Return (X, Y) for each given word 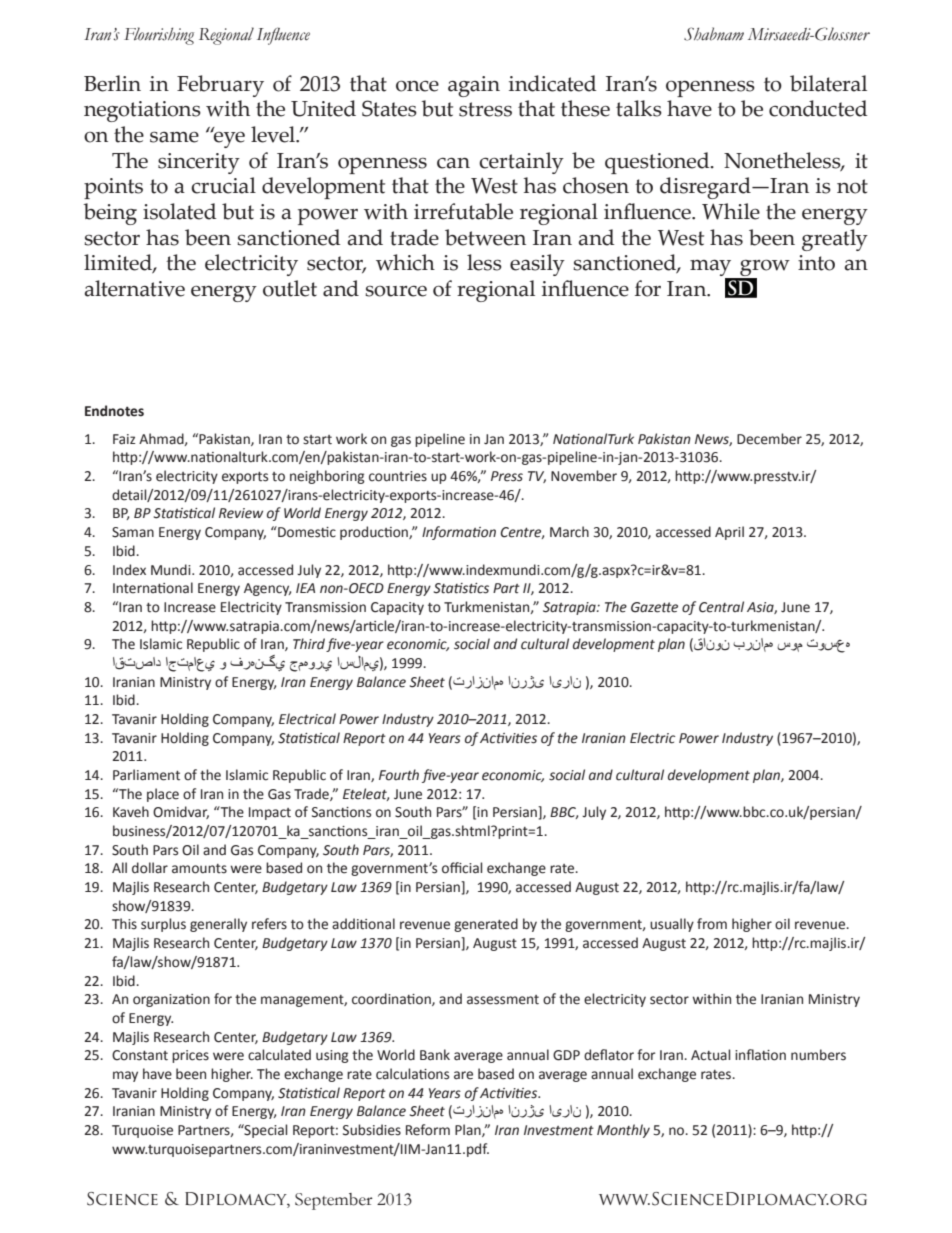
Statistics (461, 588)
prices (190, 1056)
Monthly (623, 1131)
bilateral (828, 83)
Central (721, 607)
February (220, 86)
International (153, 588)
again (474, 86)
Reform (428, 1130)
